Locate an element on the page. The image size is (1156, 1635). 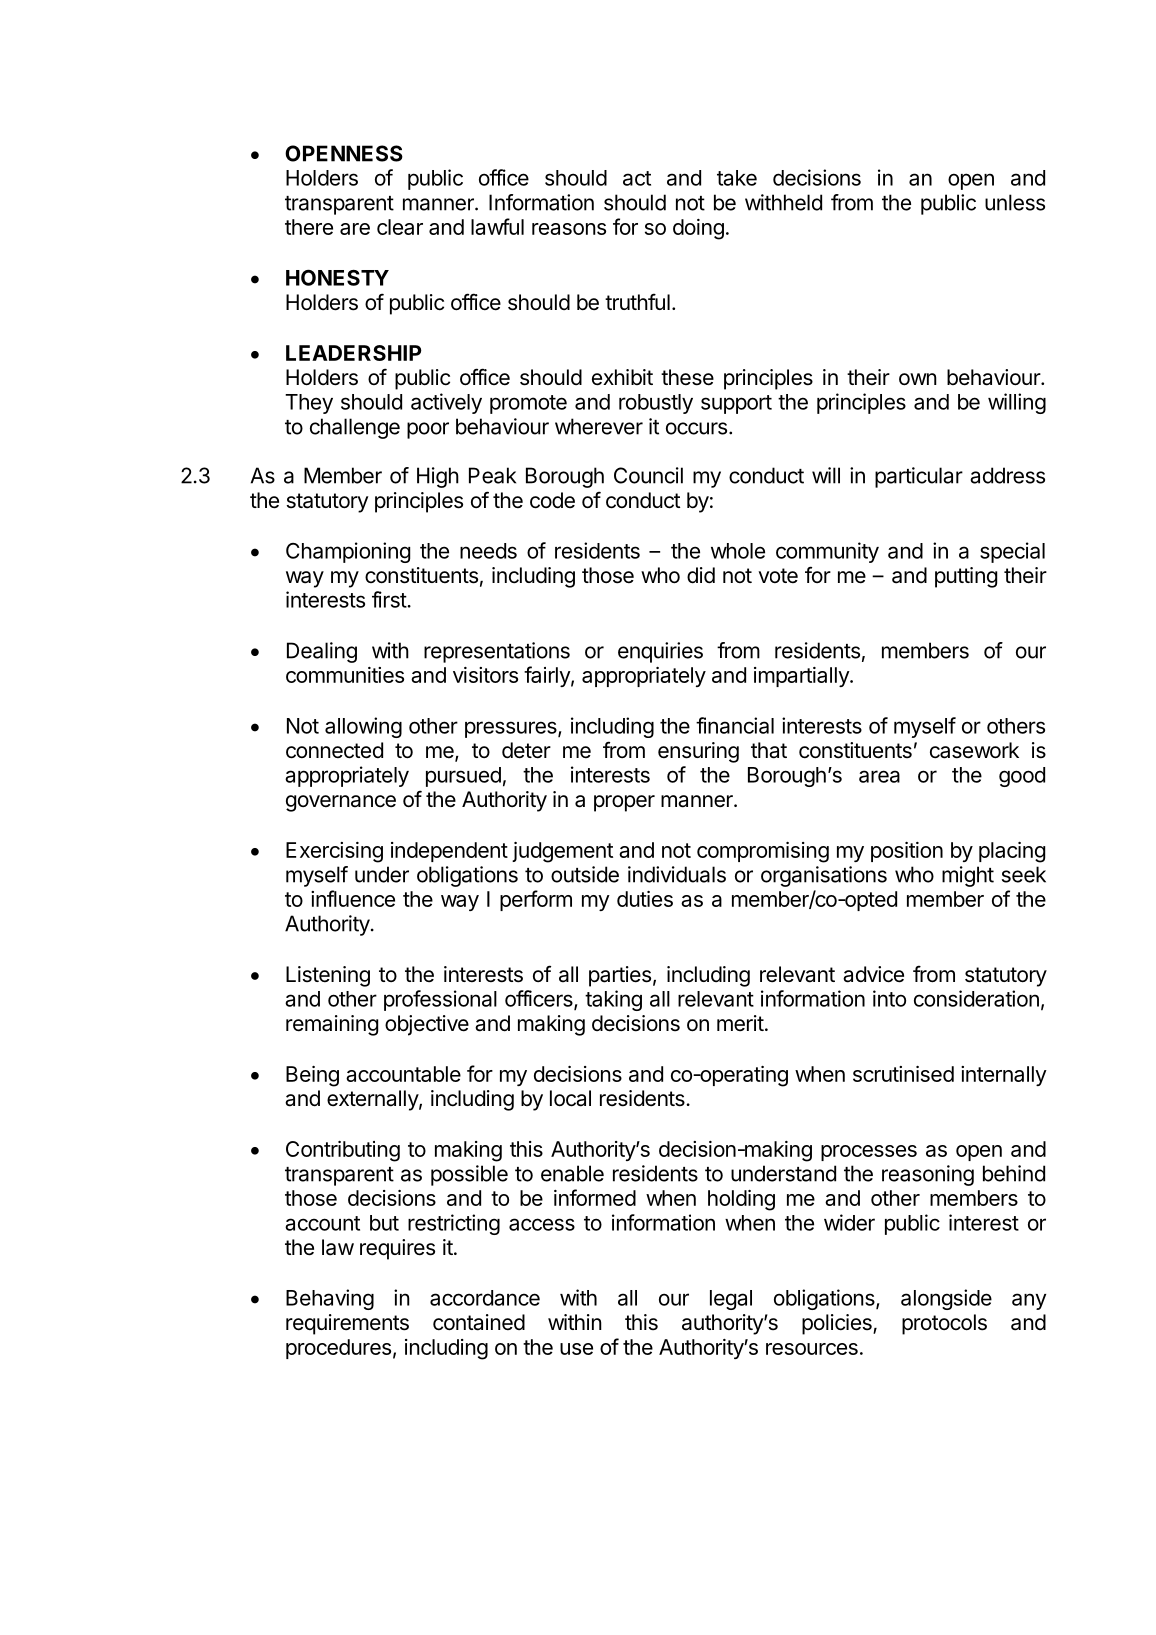
ensuring is located at coordinates (698, 752).
